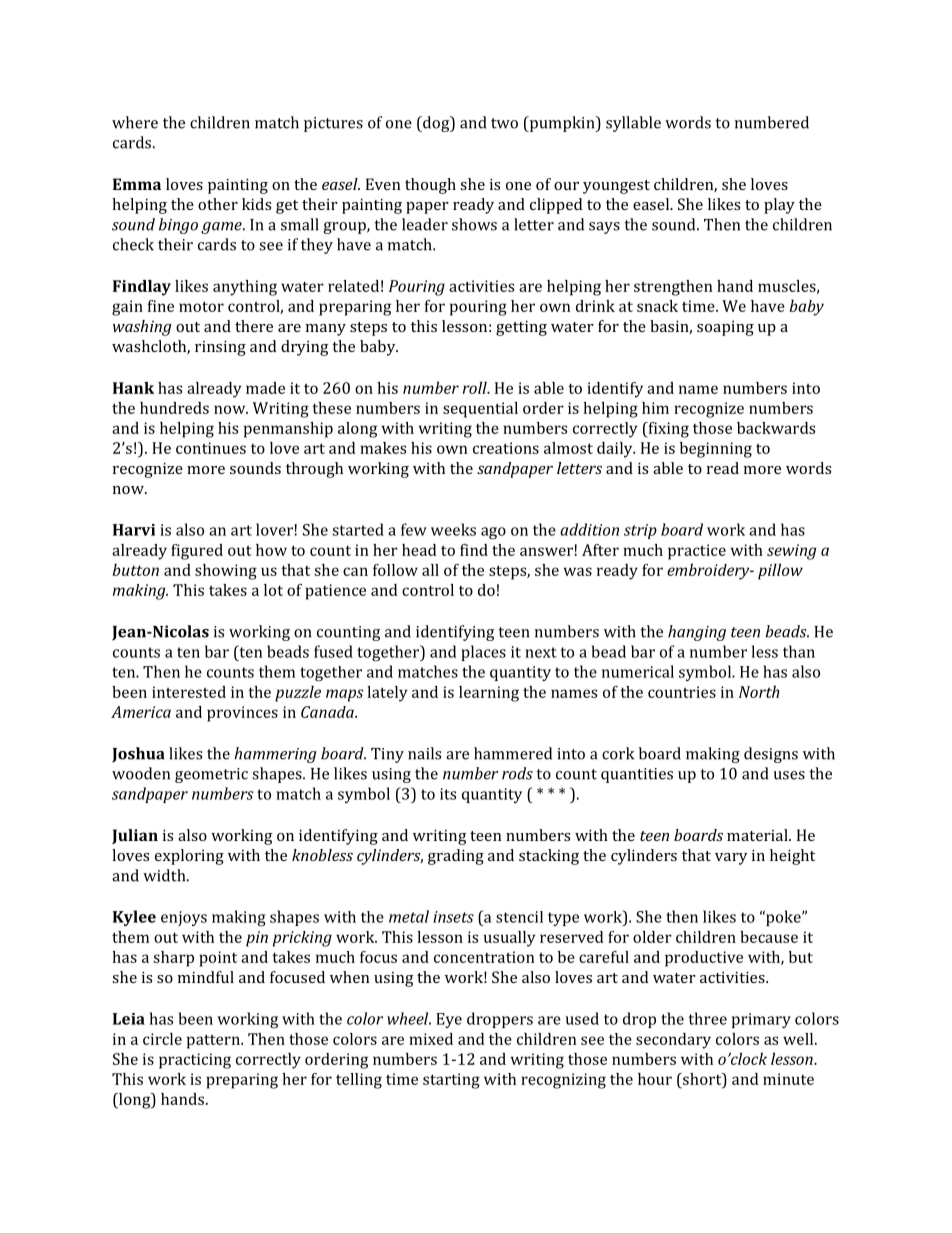  Describe the element at coordinates (218, 204) in the document. I see `other` at that location.
